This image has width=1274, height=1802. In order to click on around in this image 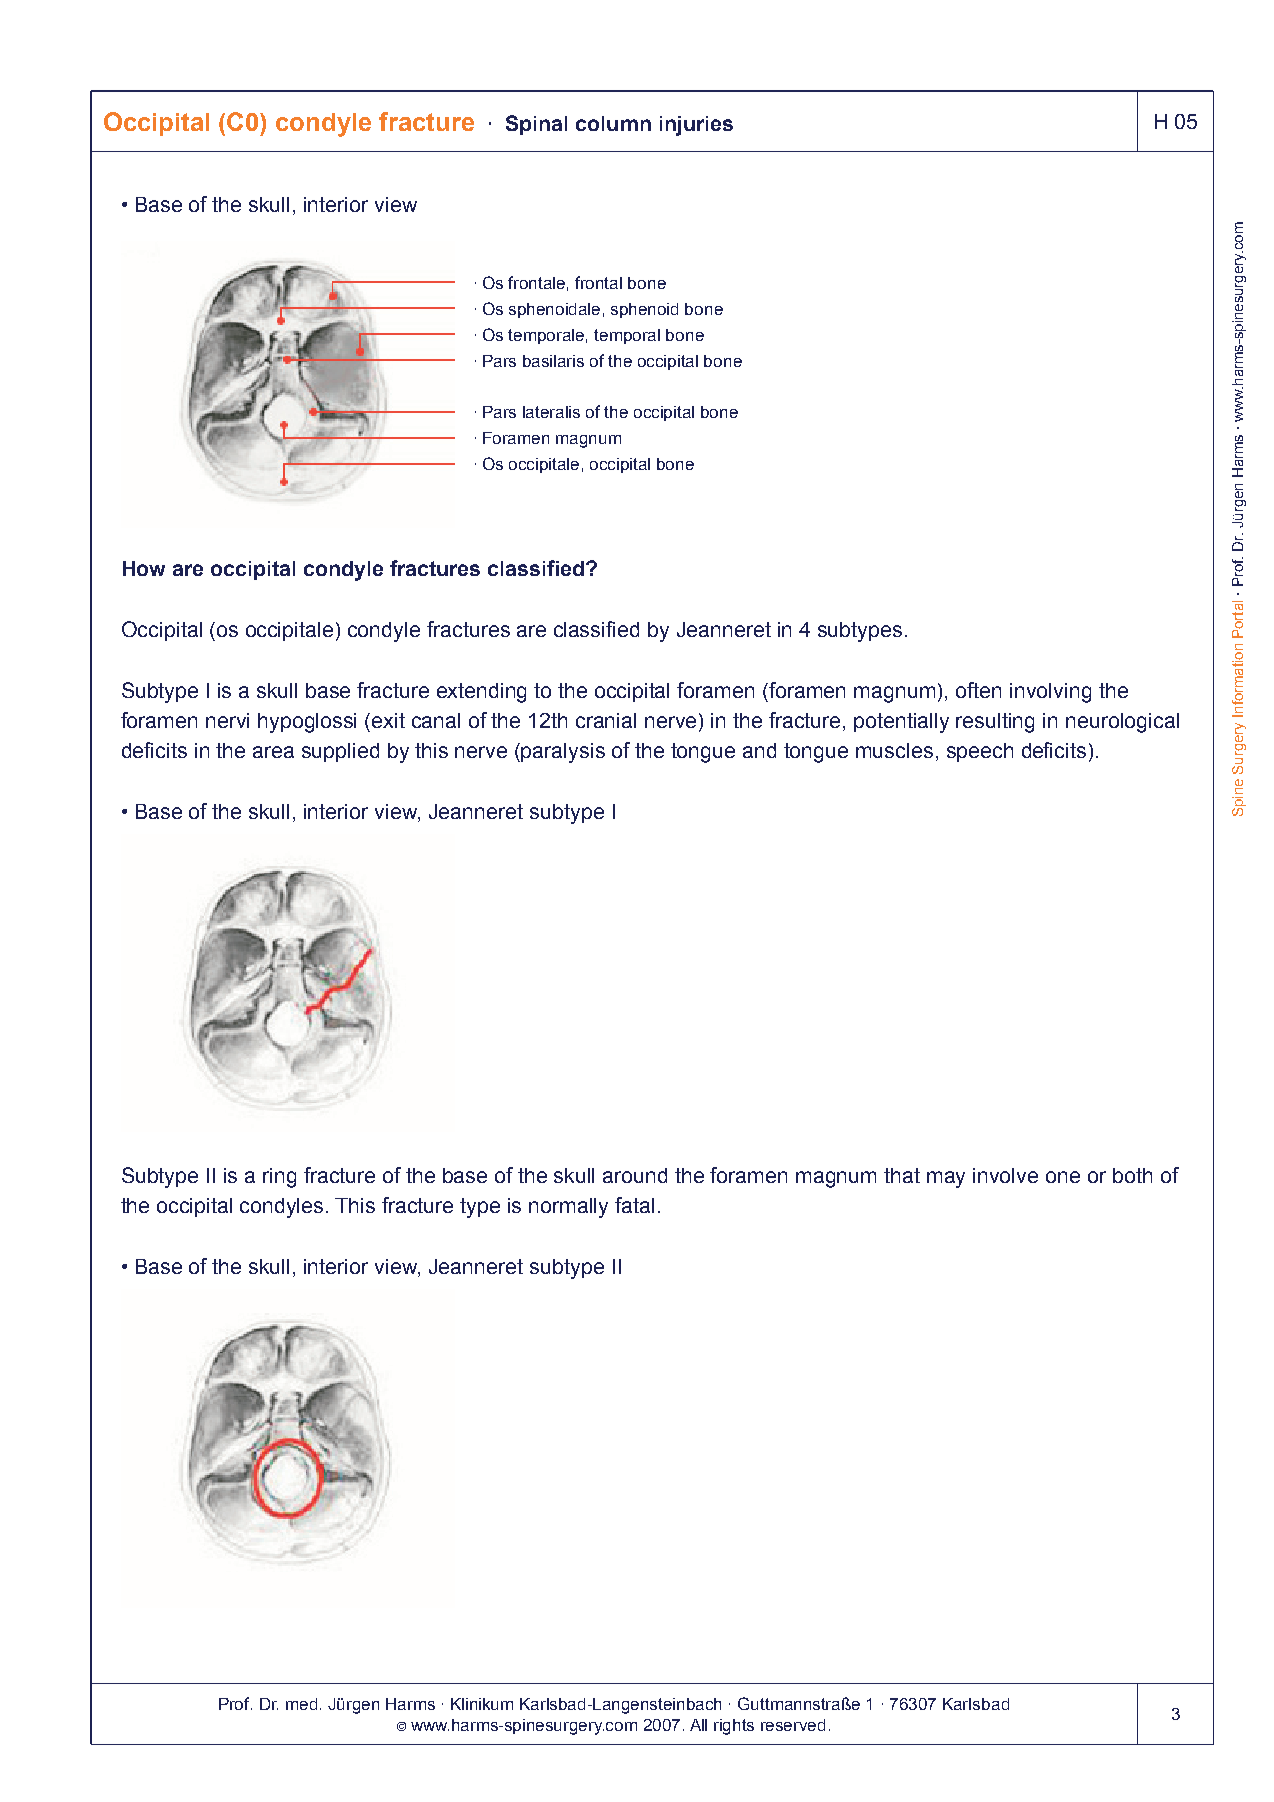, I will do `click(635, 1175)`.
